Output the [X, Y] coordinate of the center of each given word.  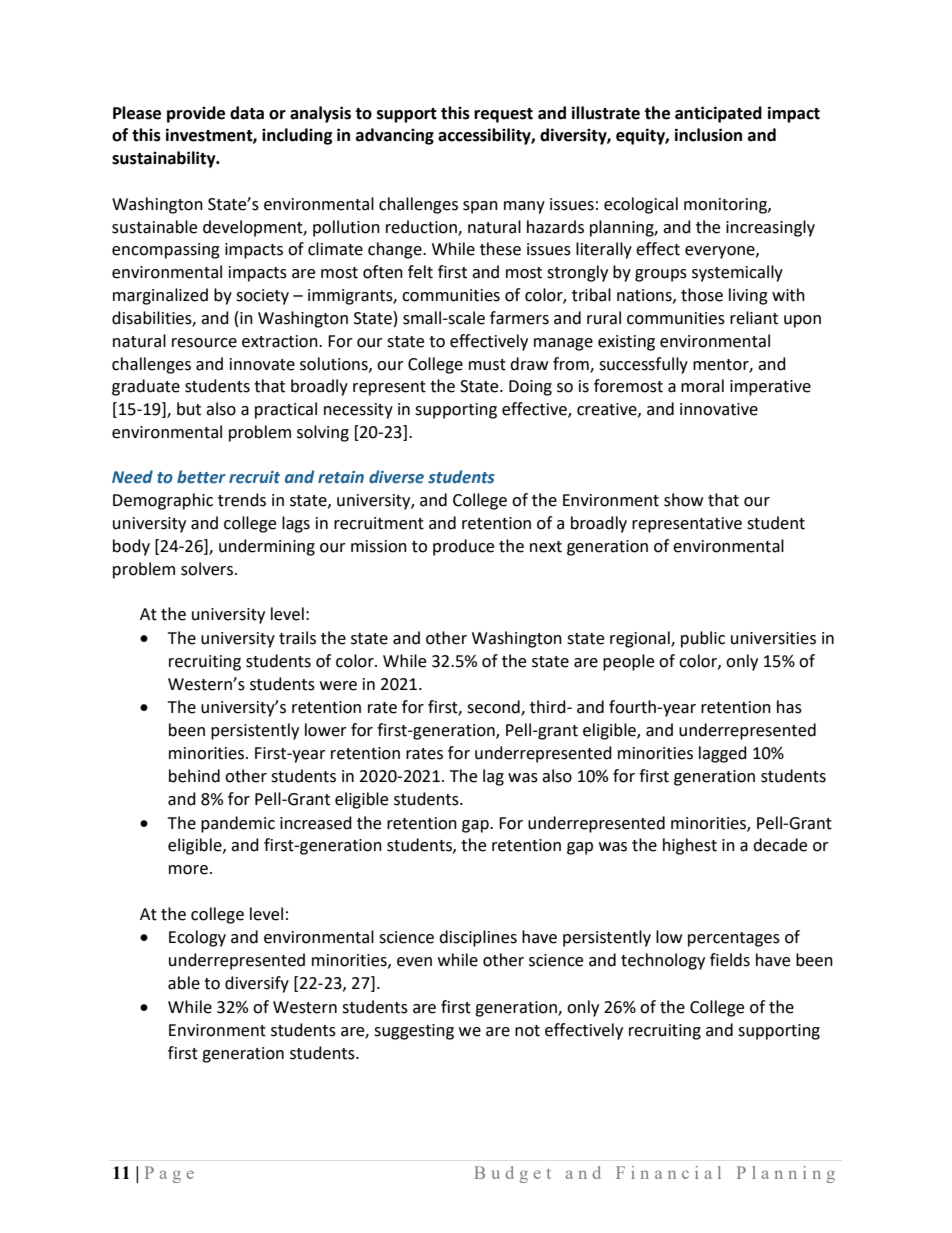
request [503, 115]
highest [690, 846]
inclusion [708, 135]
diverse [396, 477]
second [494, 708]
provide [196, 114]
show [683, 500]
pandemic [238, 824]
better [201, 477]
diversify [257, 984]
